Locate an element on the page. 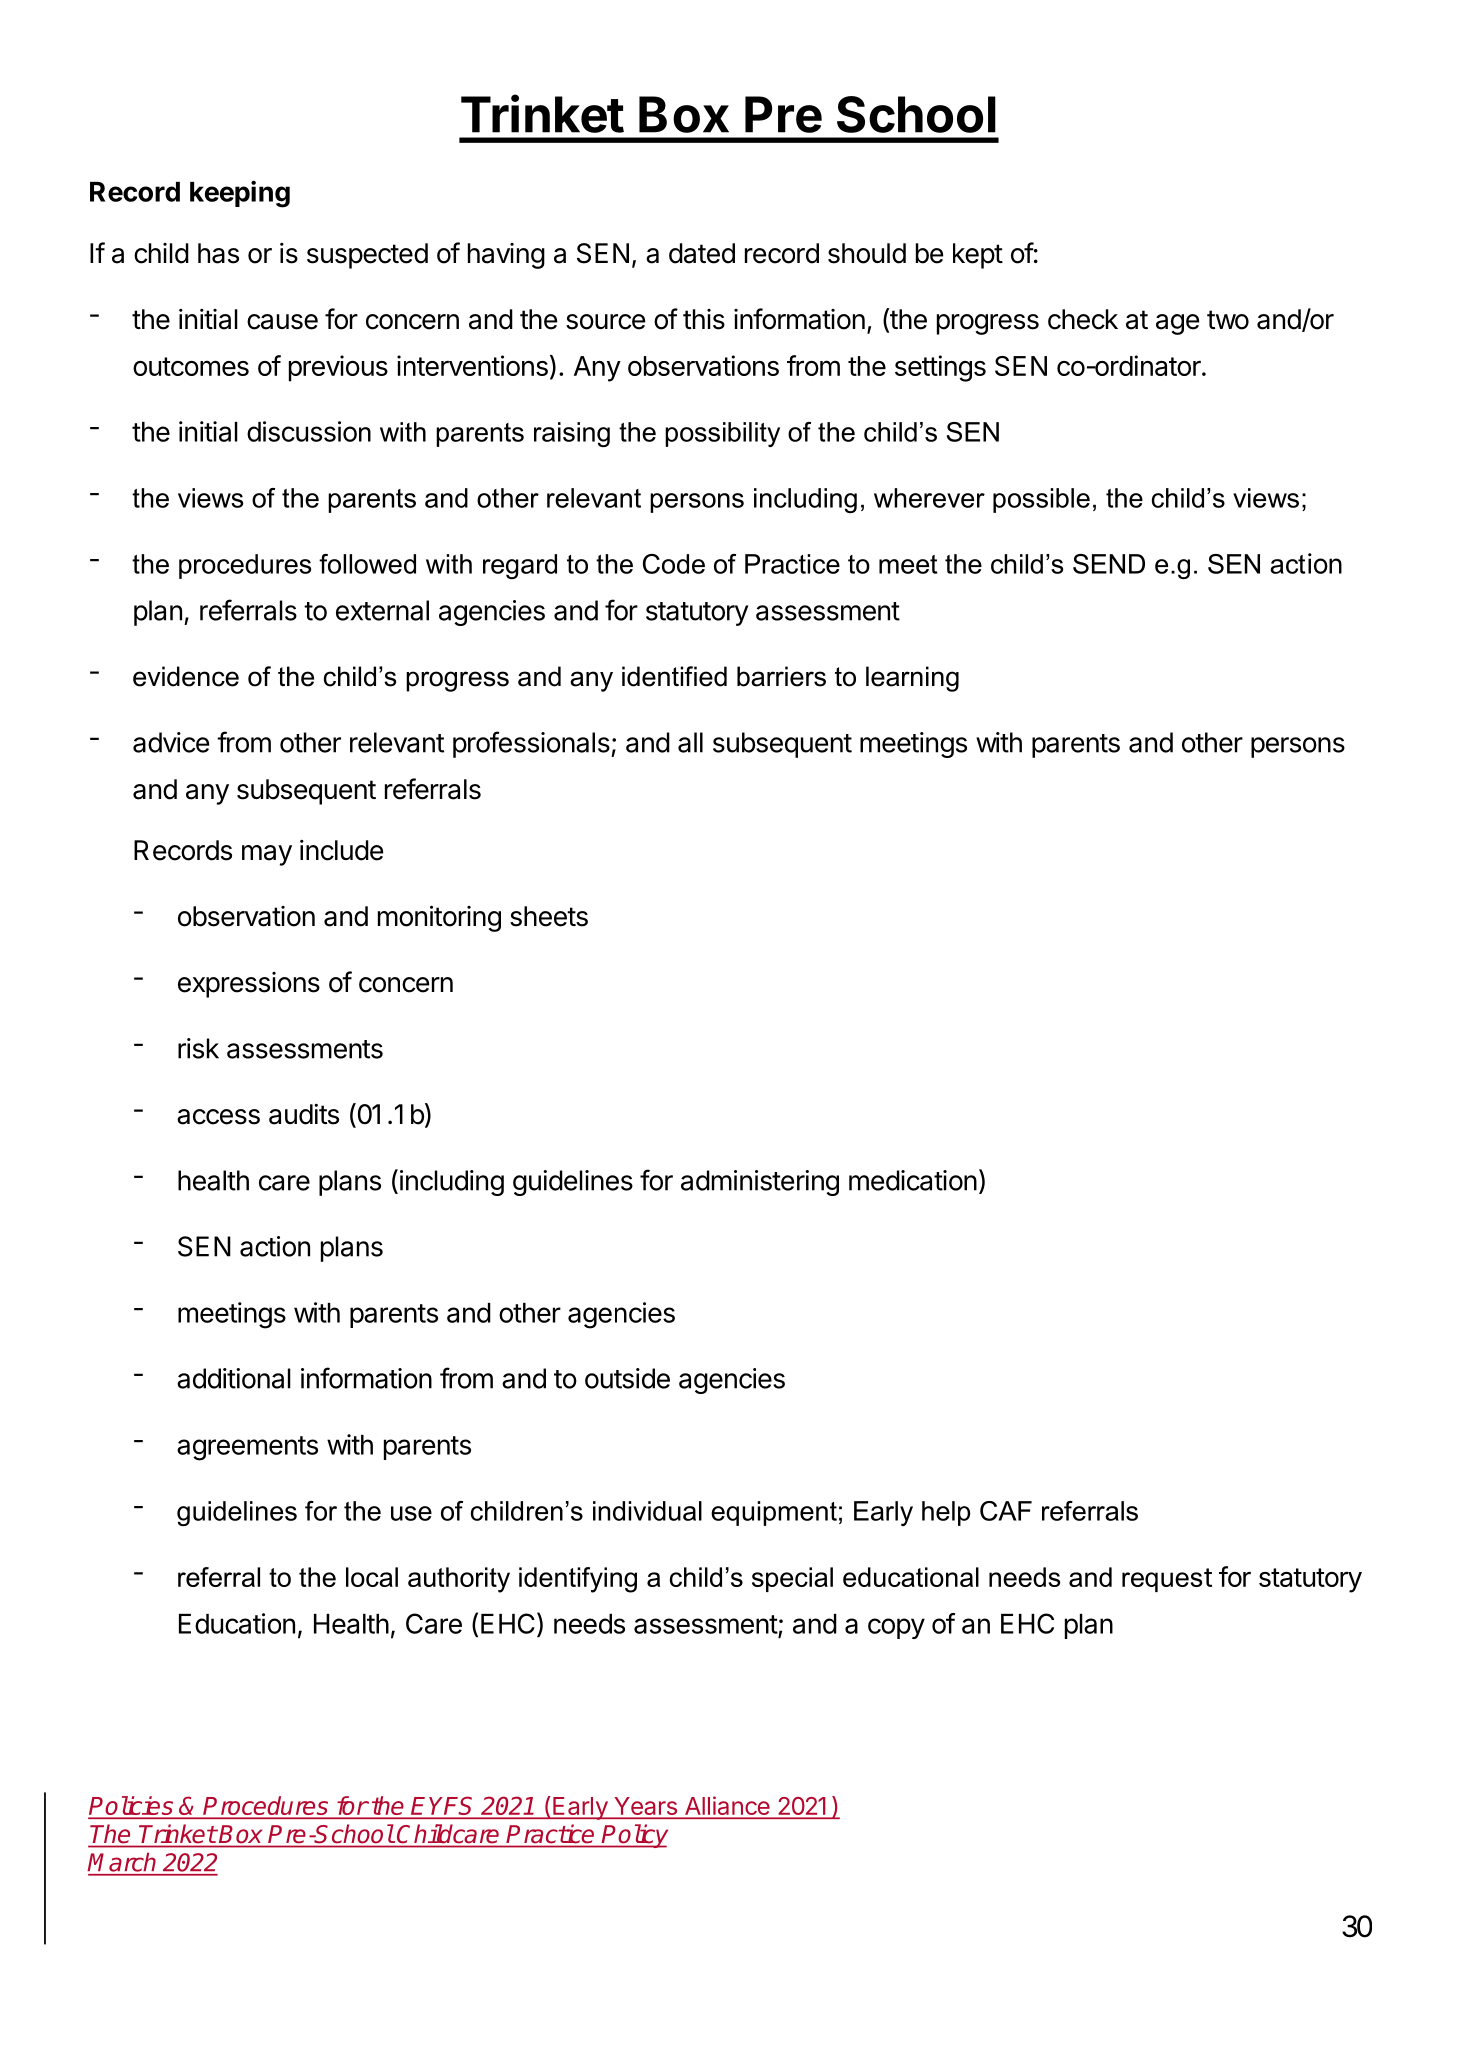  check is located at coordinates (1083, 319).
